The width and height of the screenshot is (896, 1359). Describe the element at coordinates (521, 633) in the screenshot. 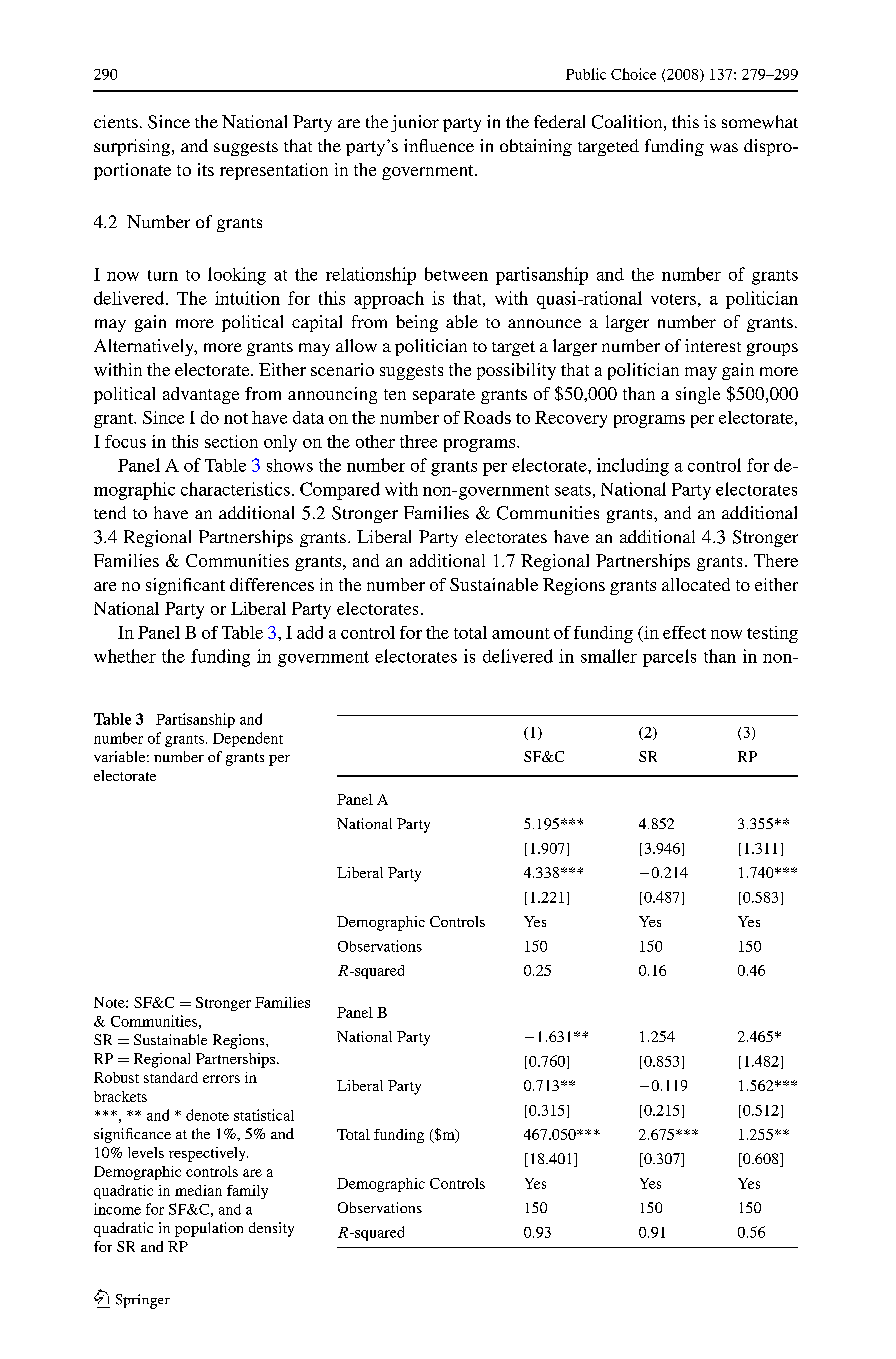

I see `amount` at that location.
